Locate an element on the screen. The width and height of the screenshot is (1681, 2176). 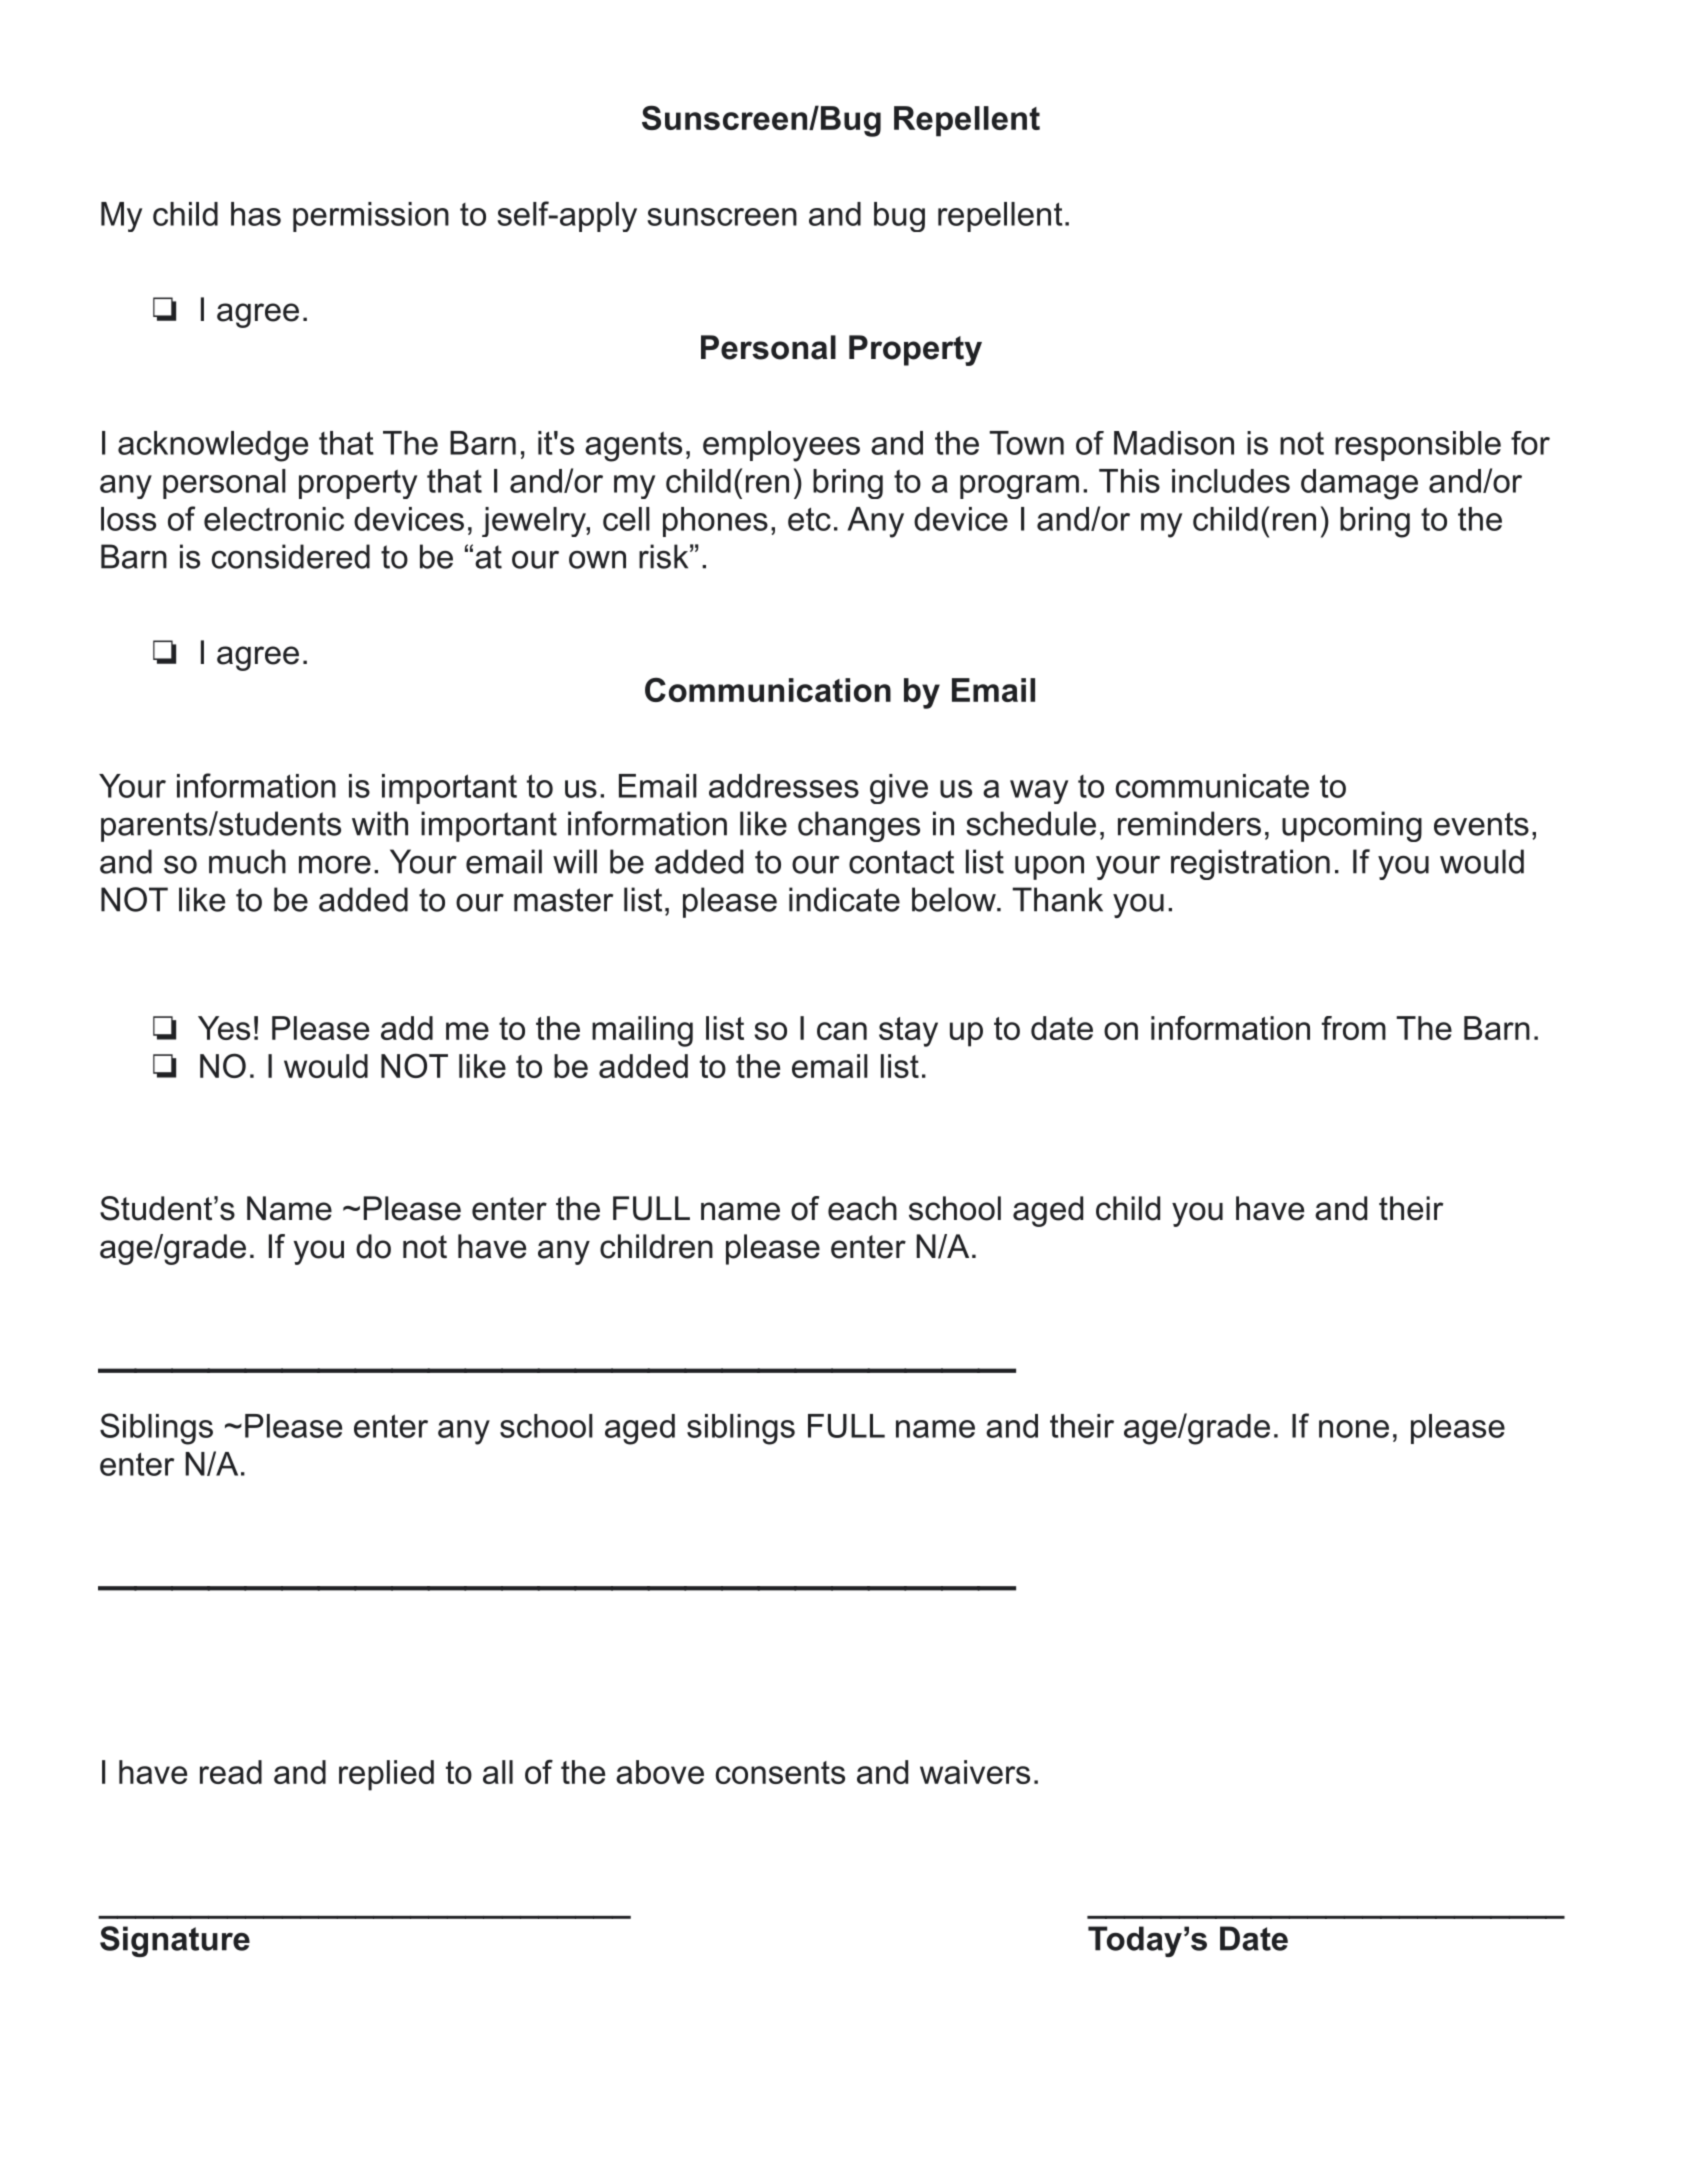
waivers is located at coordinates (975, 1772).
